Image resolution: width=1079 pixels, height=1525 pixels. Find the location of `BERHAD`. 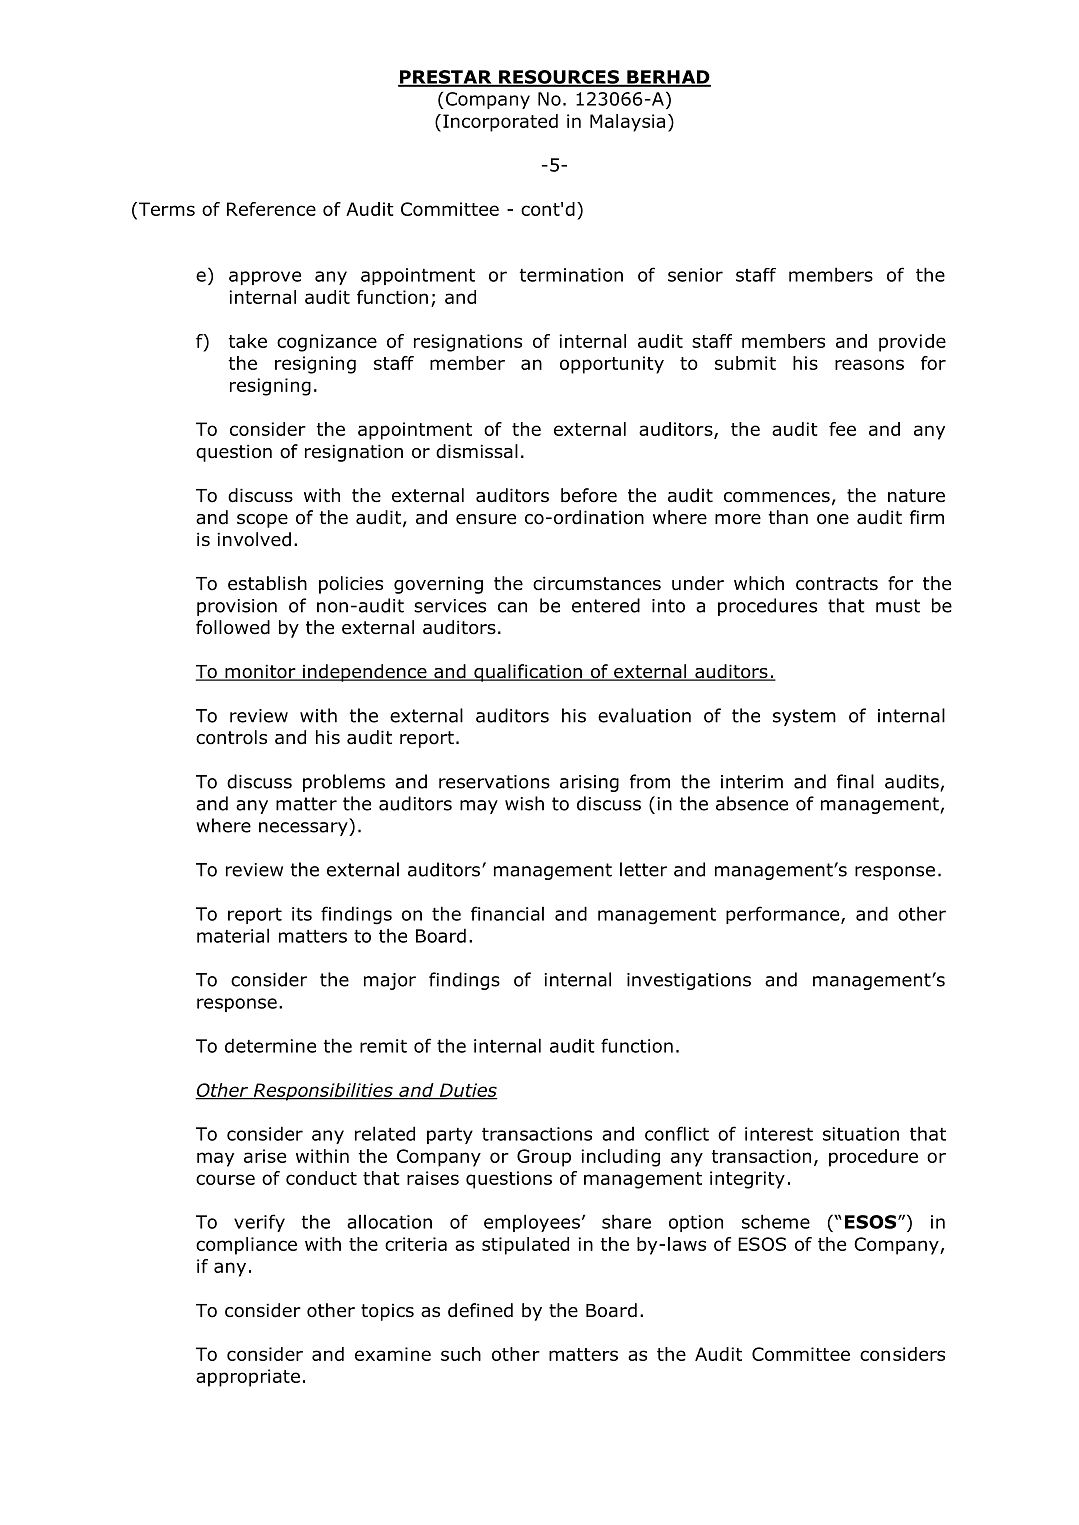

BERHAD is located at coordinates (668, 78).
